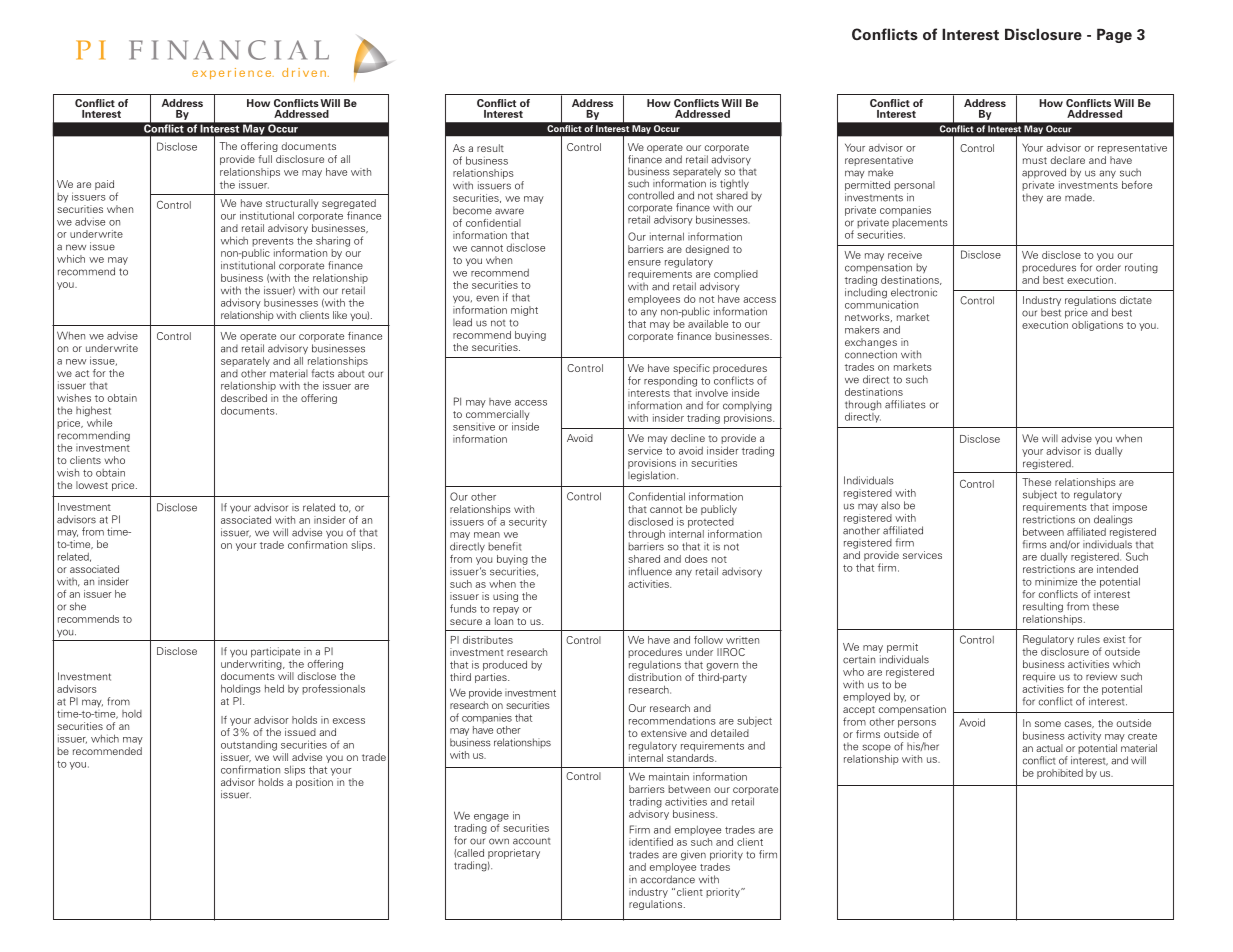  I want to click on position, so click(314, 783).
